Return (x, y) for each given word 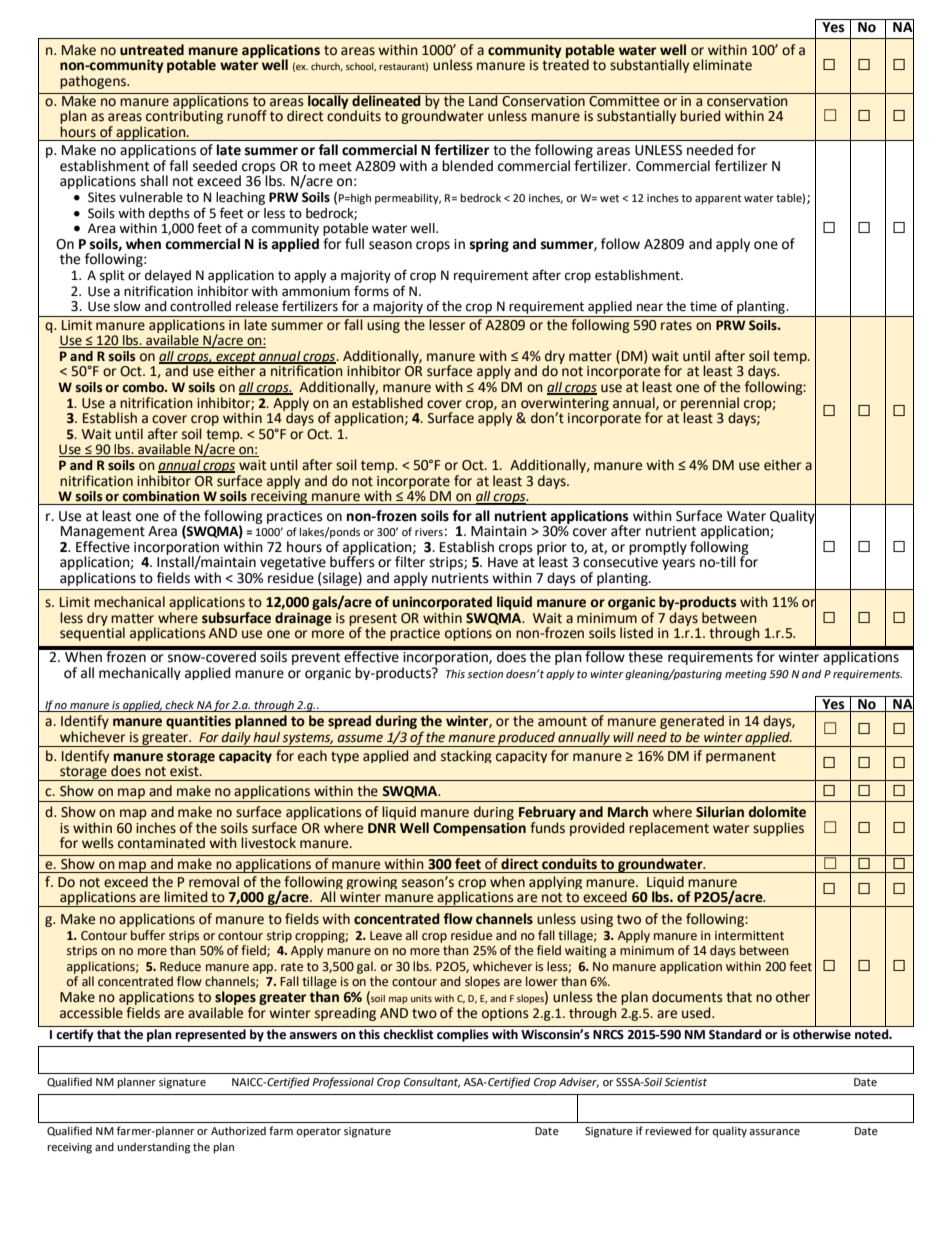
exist (185, 771)
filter (410, 562)
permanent (741, 757)
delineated (386, 100)
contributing (184, 116)
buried (700, 116)
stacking (466, 756)
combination (161, 496)
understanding (153, 1148)
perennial (710, 405)
